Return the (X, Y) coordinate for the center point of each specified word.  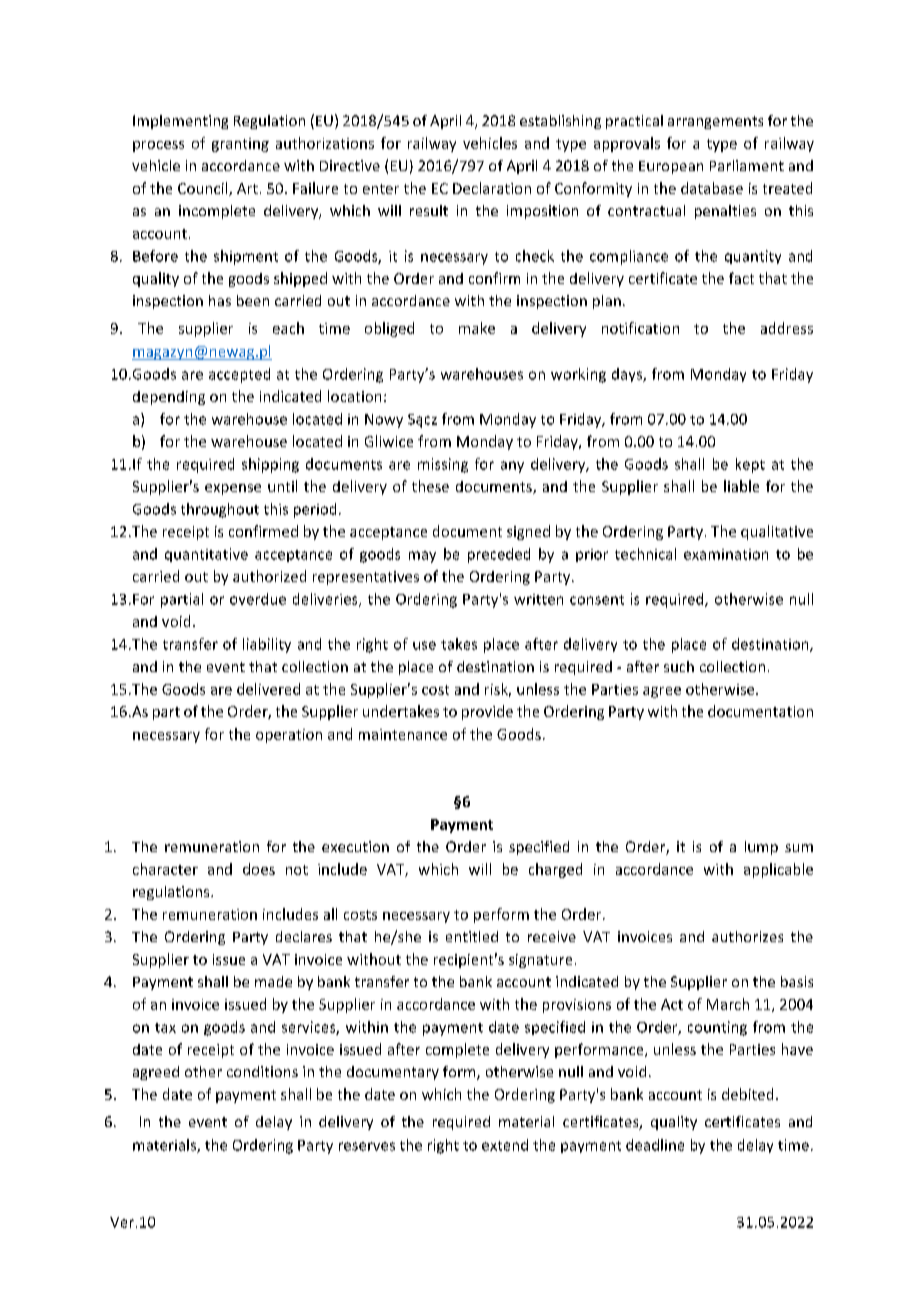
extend (505, 1145)
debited (747, 1094)
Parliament (747, 165)
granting (240, 145)
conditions (262, 1071)
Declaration (492, 188)
